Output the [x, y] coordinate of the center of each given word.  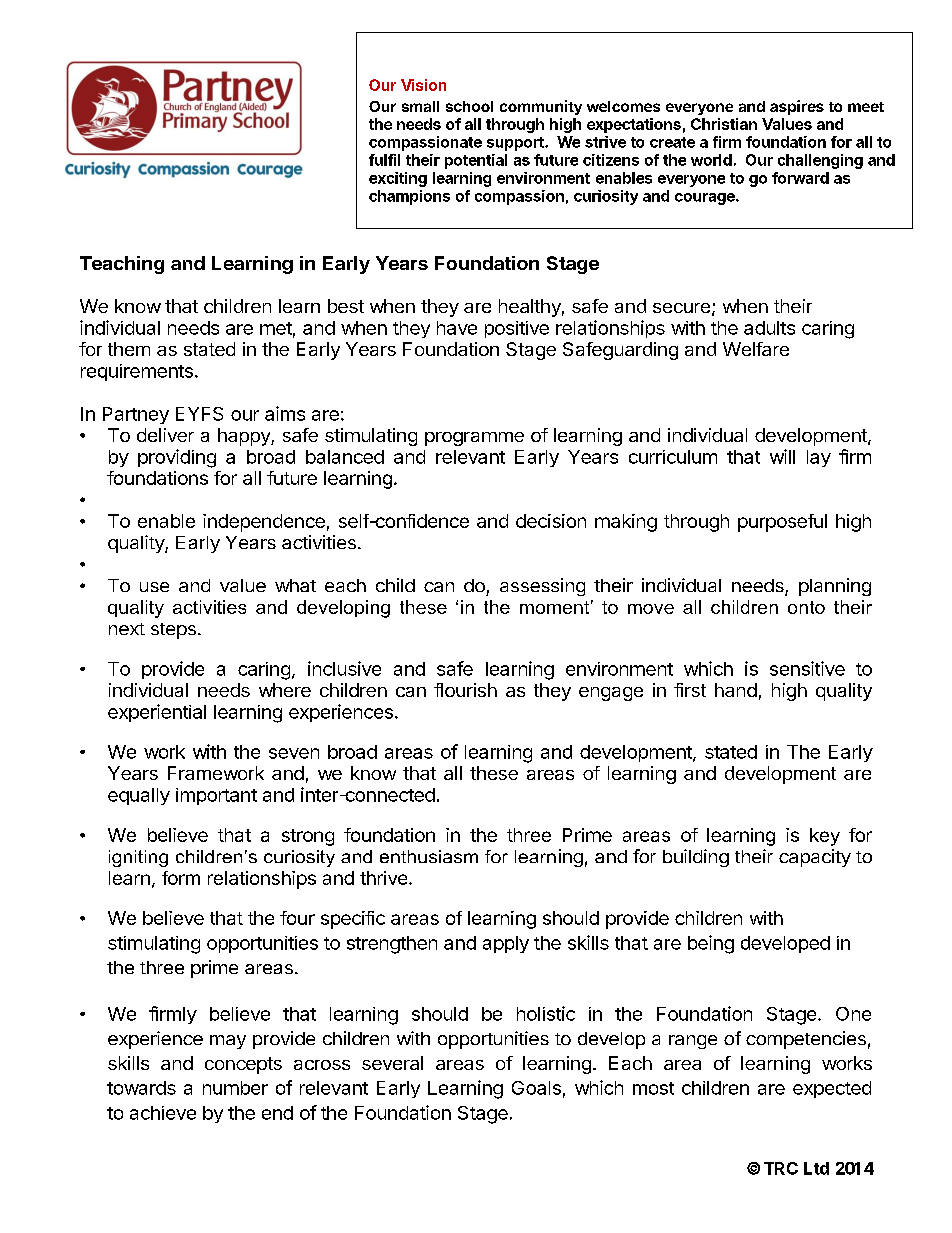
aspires [797, 107]
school [469, 106]
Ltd [816, 1168]
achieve [163, 1113]
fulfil [384, 160]
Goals [536, 1088]
